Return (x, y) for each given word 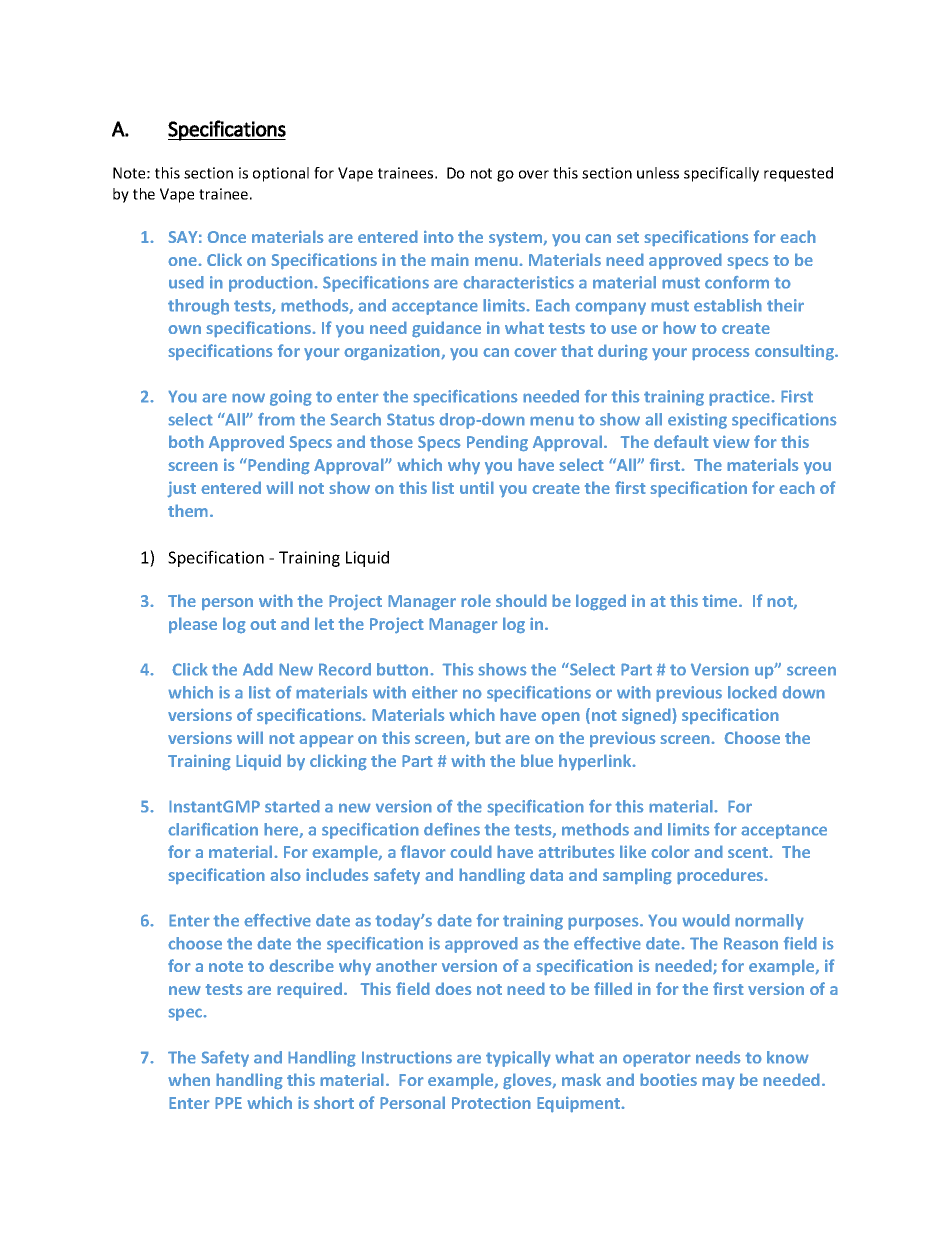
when (189, 1079)
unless (658, 173)
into (439, 236)
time (721, 600)
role (476, 600)
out (263, 624)
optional (281, 174)
